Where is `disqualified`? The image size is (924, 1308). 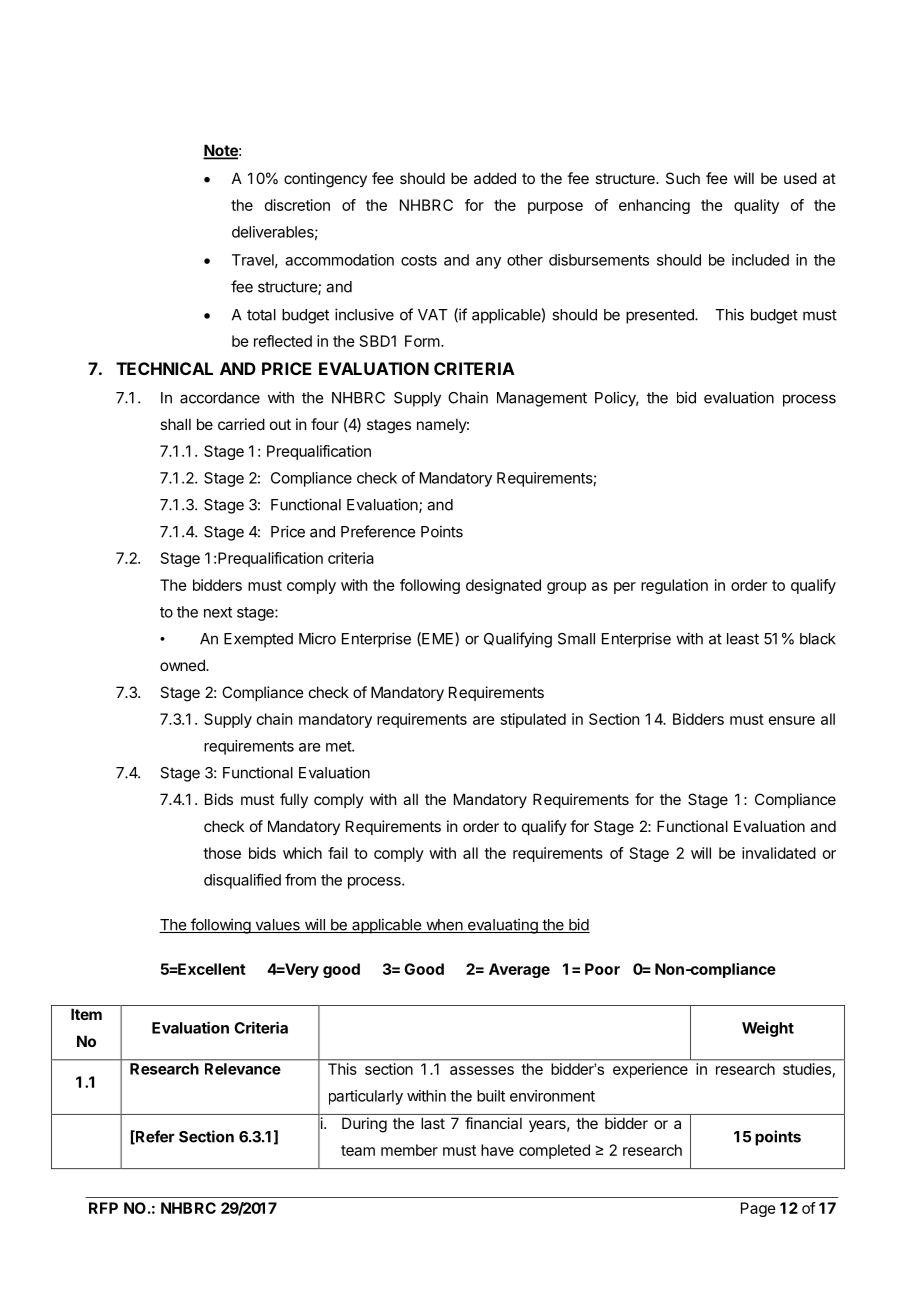
disqualified is located at coordinates (242, 881).
